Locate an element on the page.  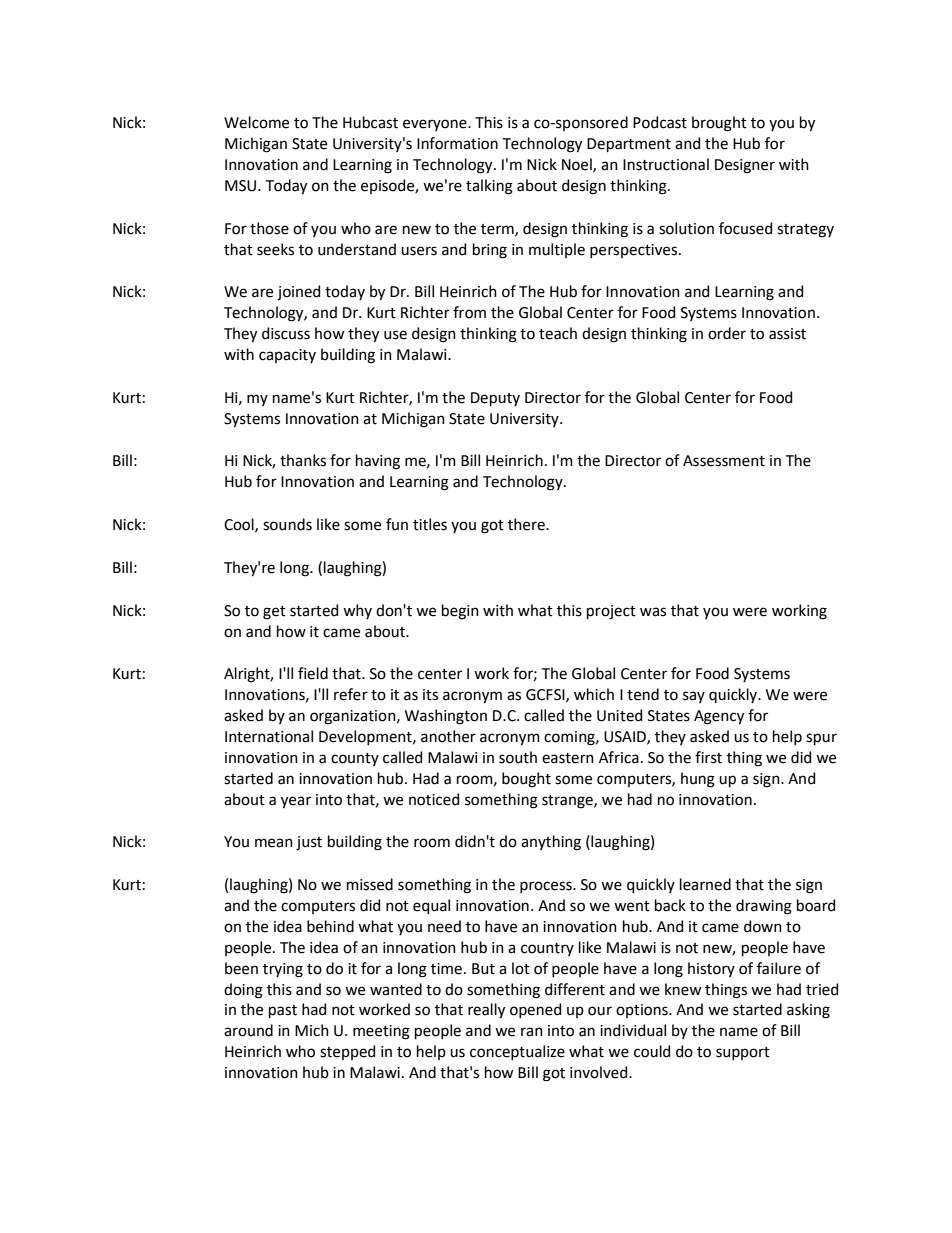
begin is located at coordinates (460, 612).
